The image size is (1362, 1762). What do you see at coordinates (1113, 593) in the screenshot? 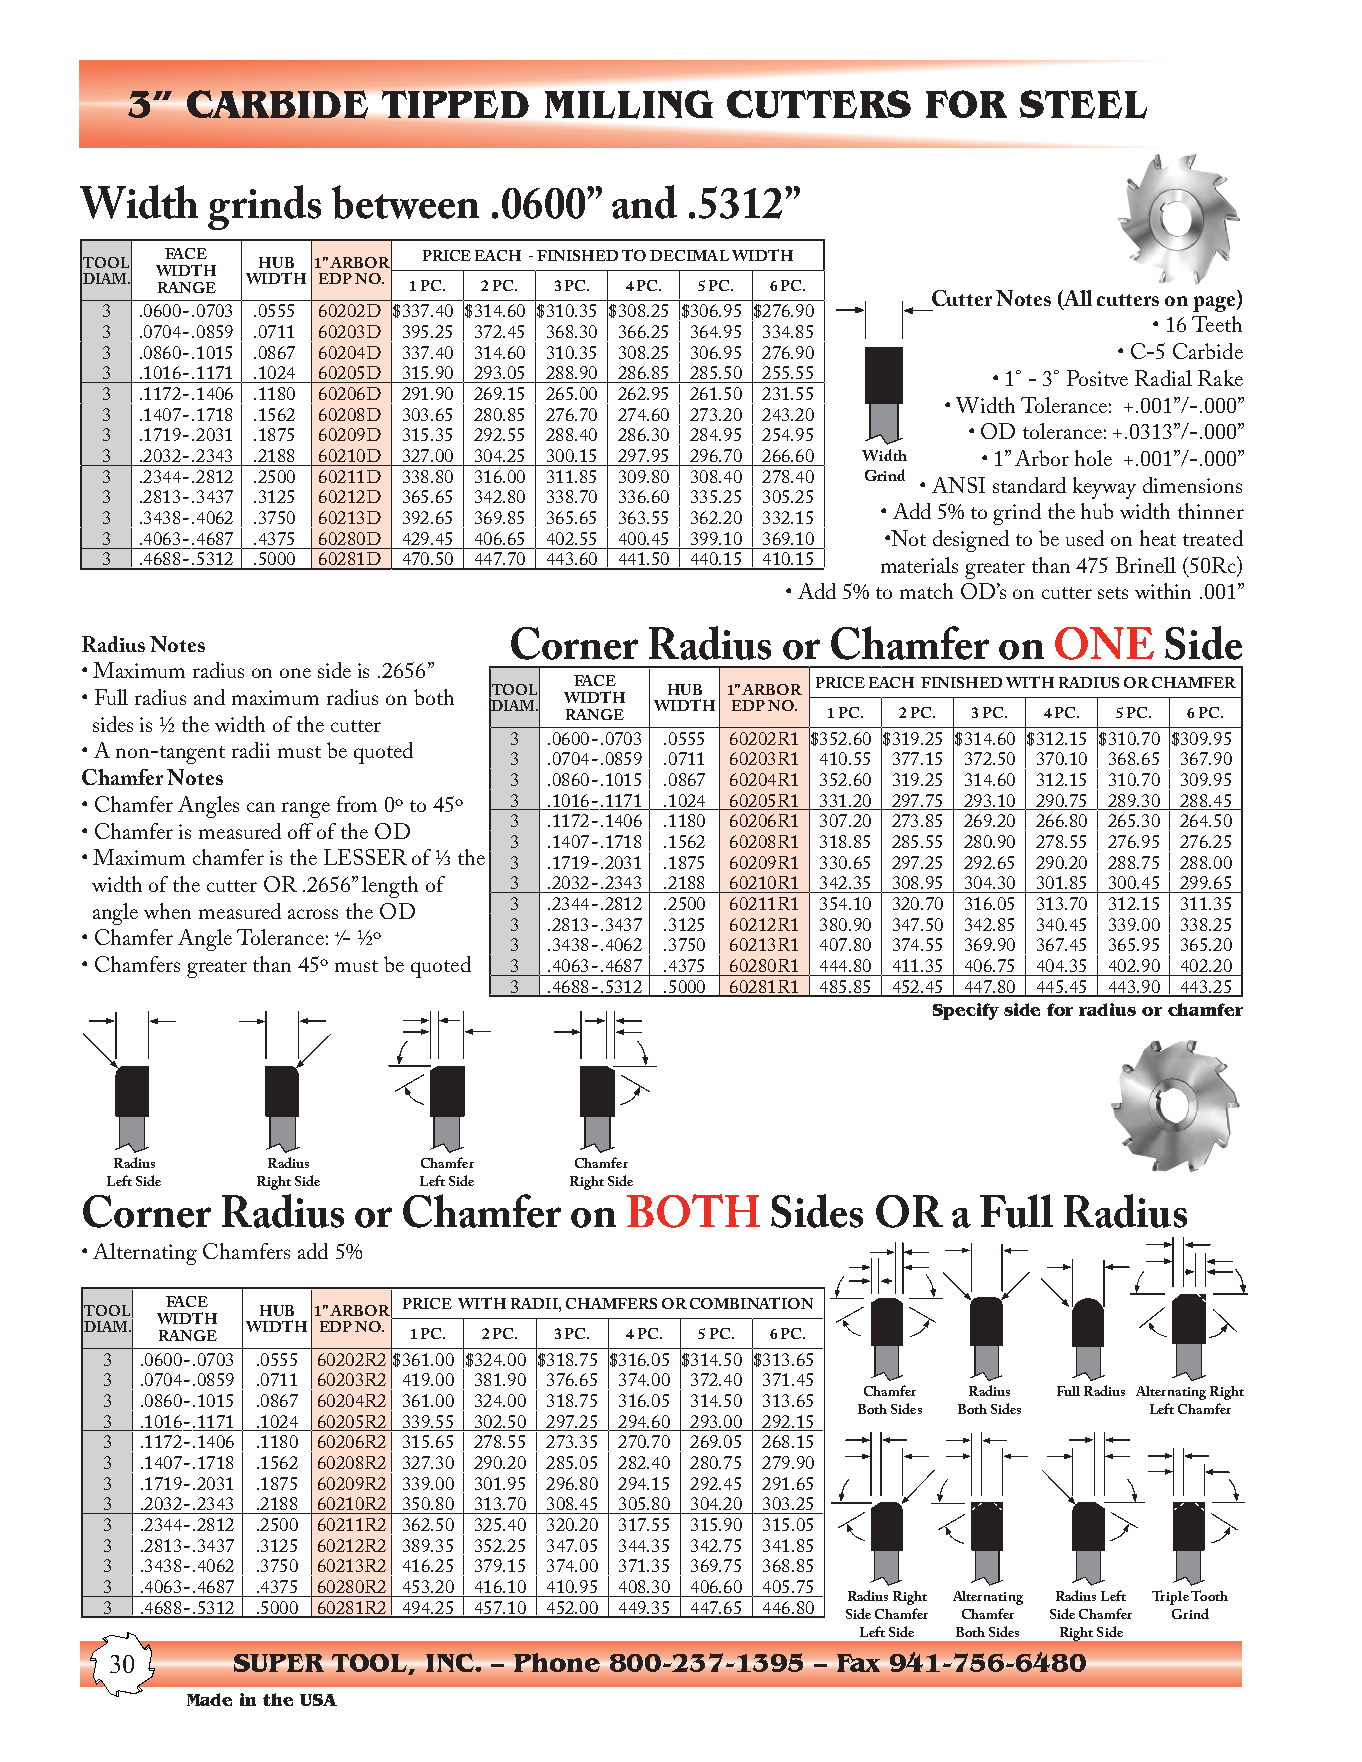
I see `sets` at bounding box center [1113, 593].
